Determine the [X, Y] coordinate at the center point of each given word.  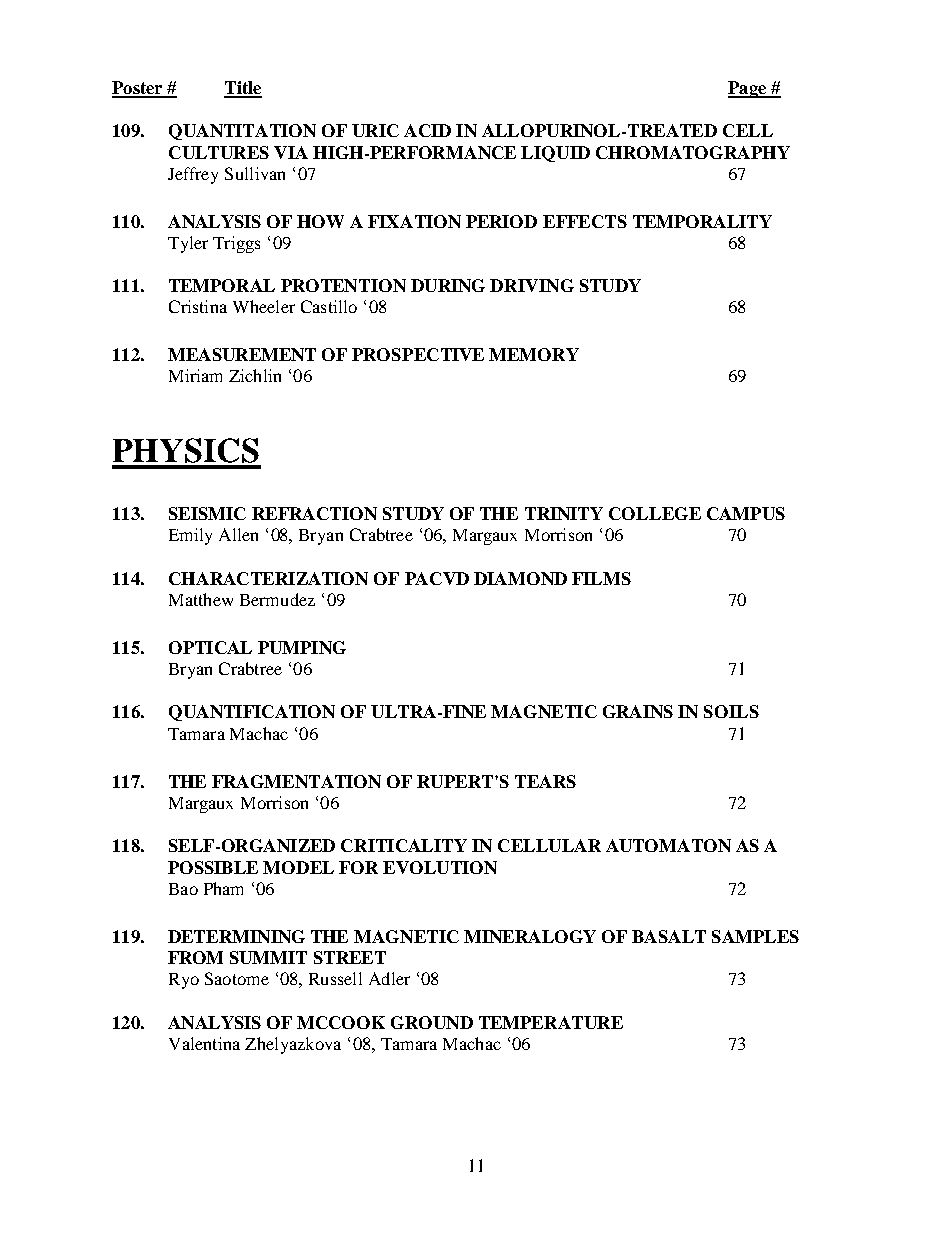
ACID [427, 130]
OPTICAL [210, 647]
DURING [448, 285]
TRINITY [564, 513]
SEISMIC [207, 513]
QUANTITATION [242, 132]
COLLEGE [655, 513]
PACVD [437, 578]
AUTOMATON [668, 845]
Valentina [204, 1043]
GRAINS [638, 711]
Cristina [198, 306]
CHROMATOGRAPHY [693, 152]
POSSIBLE [213, 867]
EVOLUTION [440, 867]
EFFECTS [585, 221]
